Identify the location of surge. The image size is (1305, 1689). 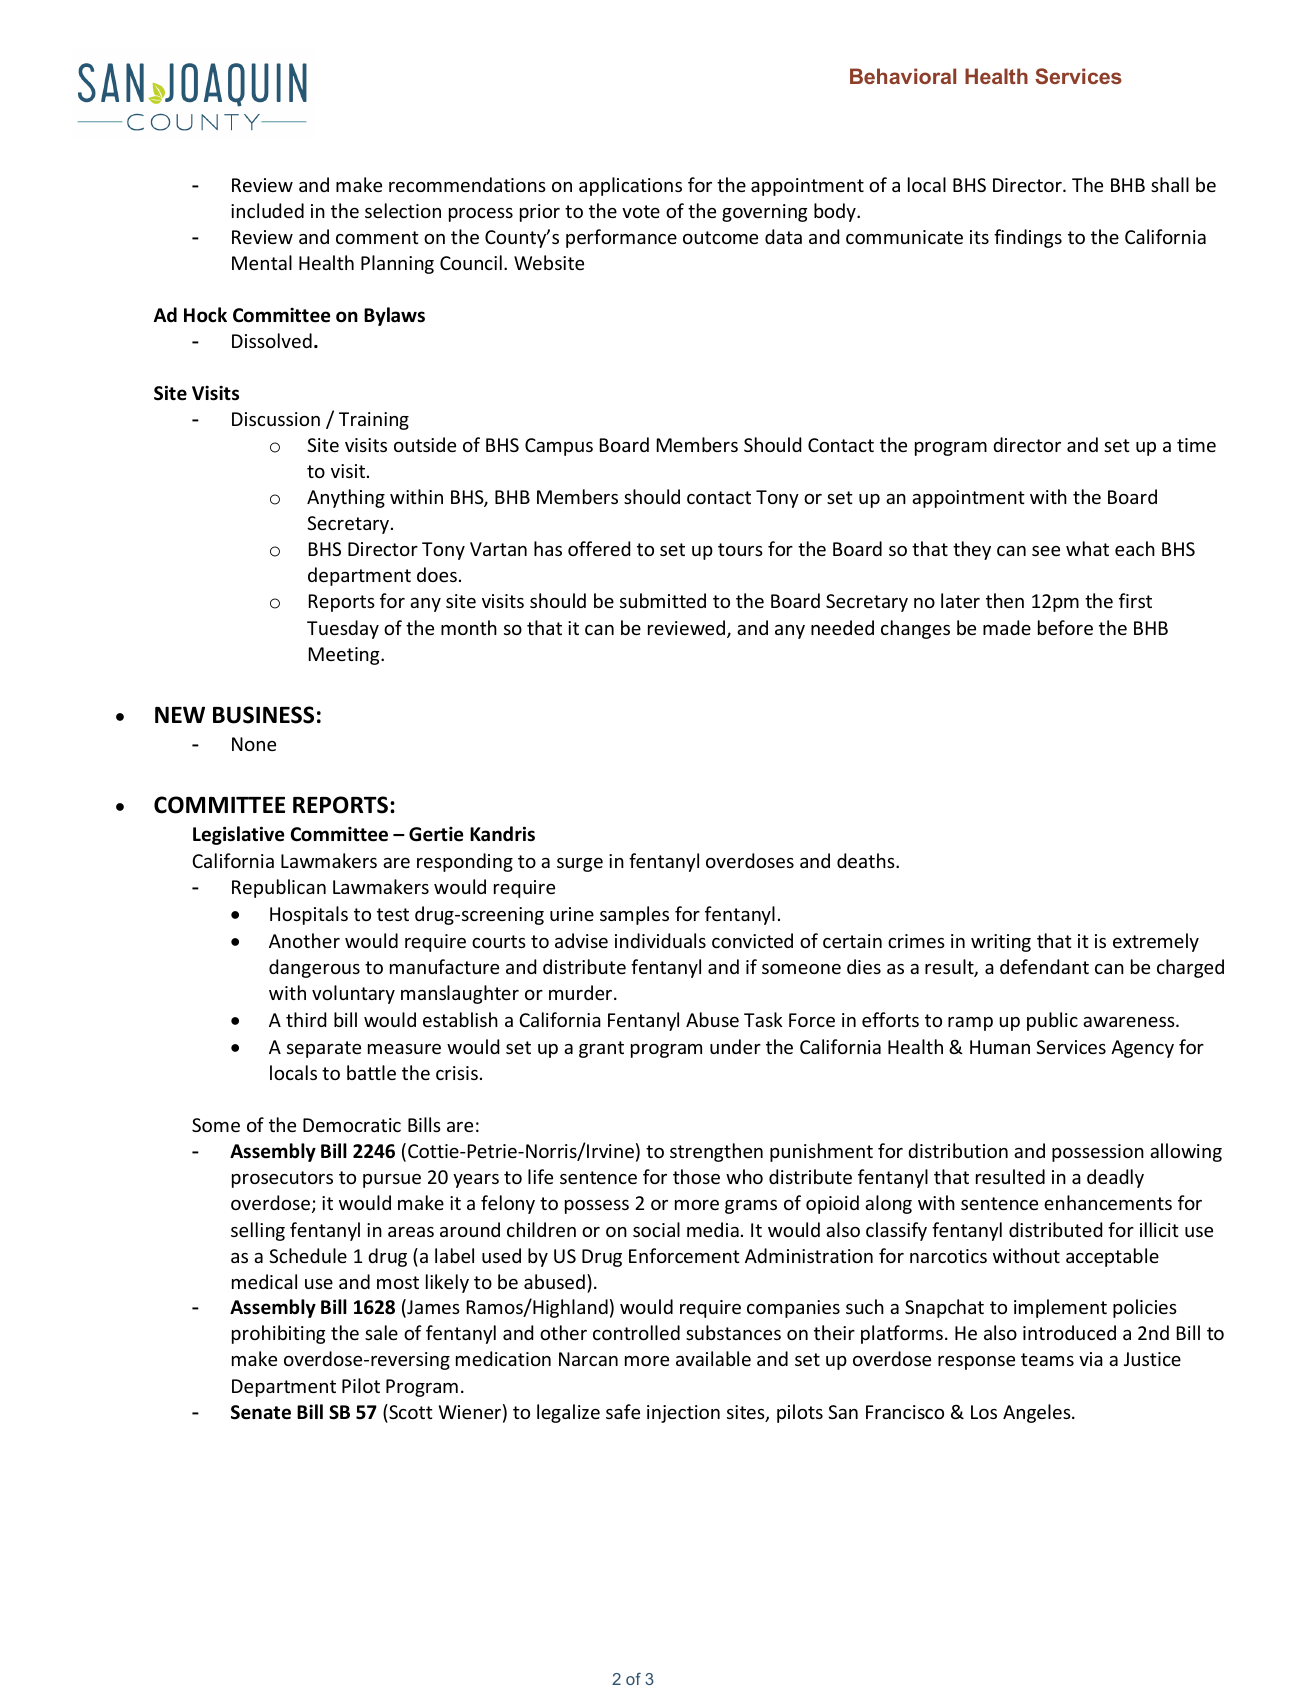
(580, 865).
